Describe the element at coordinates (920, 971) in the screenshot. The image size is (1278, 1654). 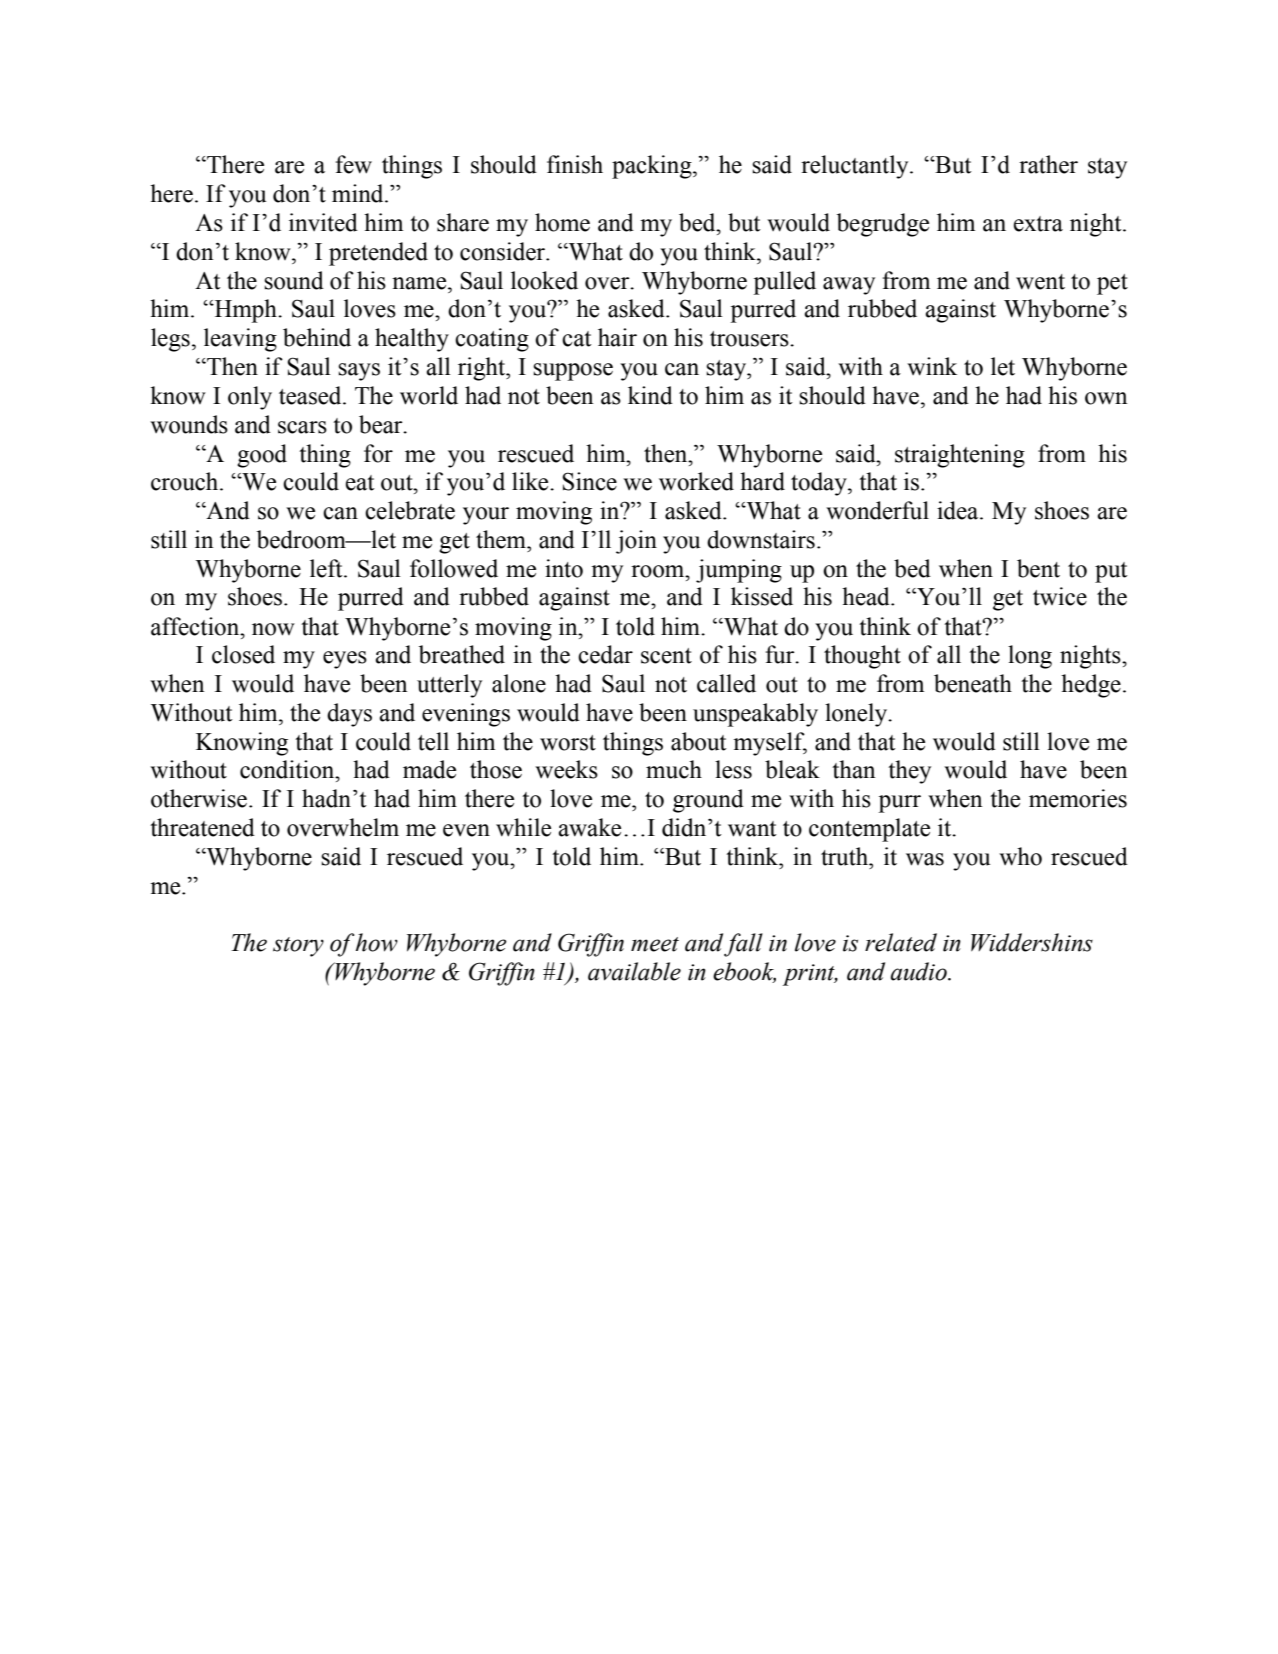
I see `audio` at that location.
